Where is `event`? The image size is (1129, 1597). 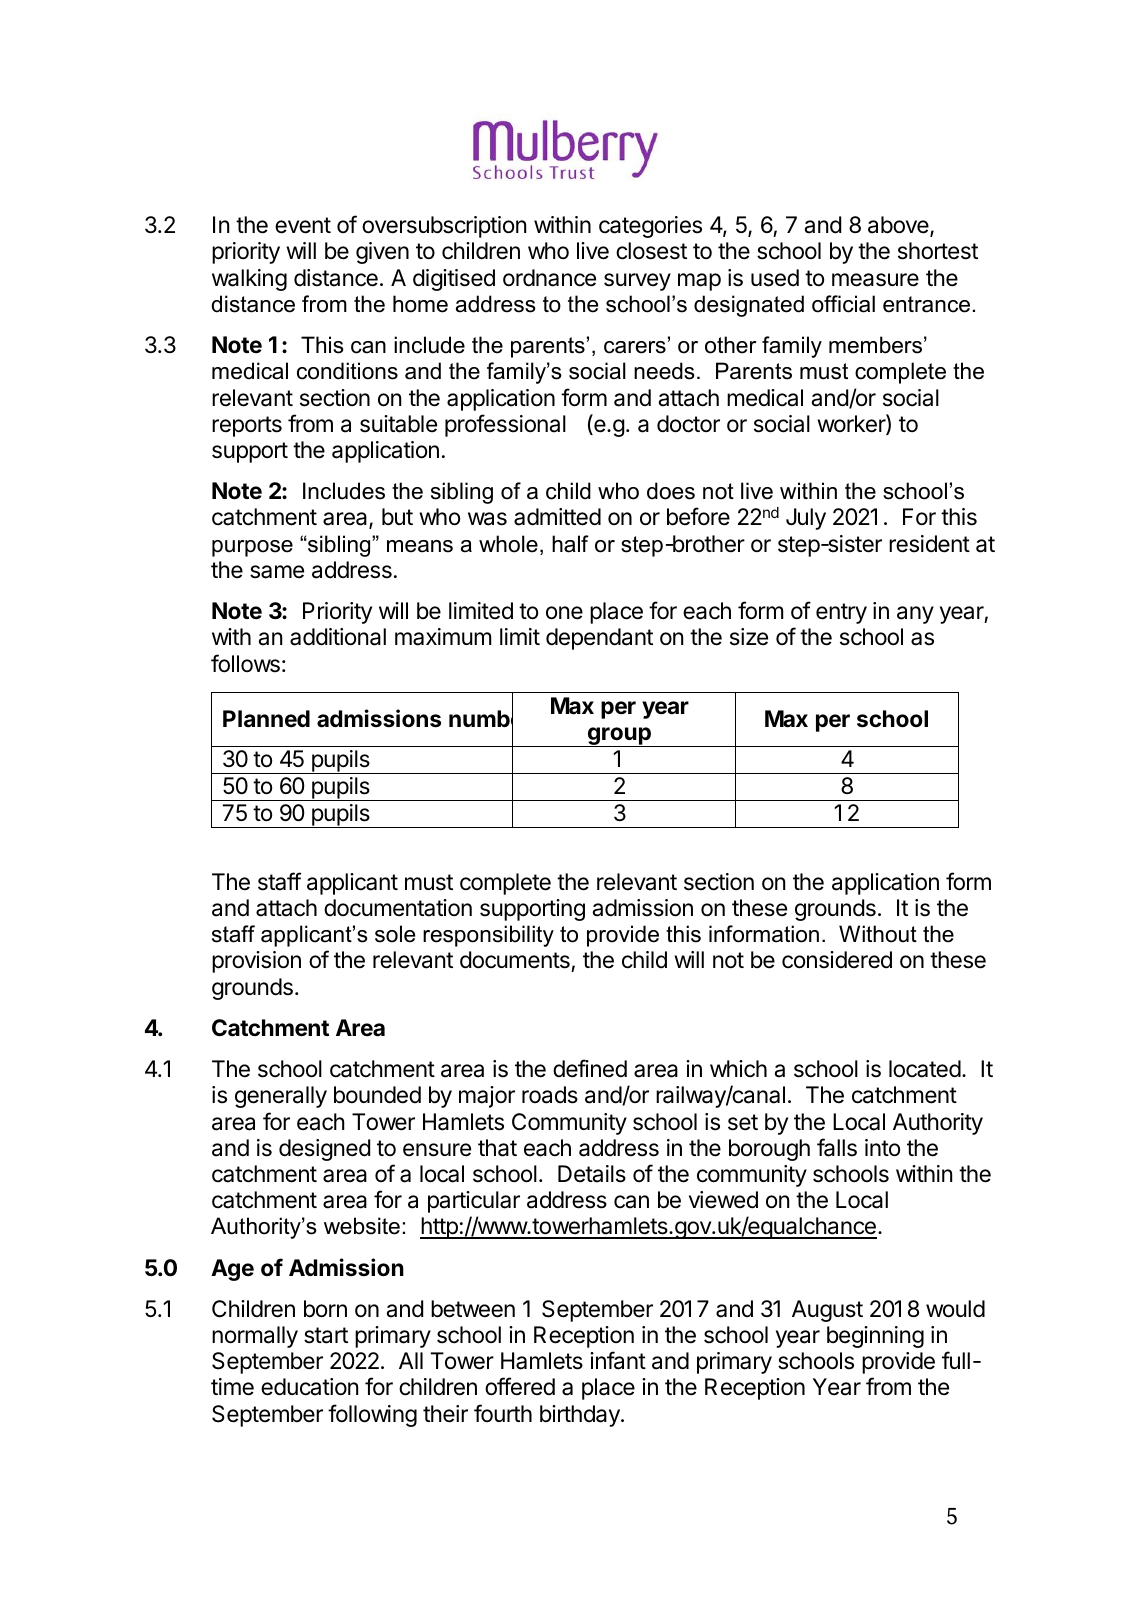 event is located at coordinates (303, 225).
